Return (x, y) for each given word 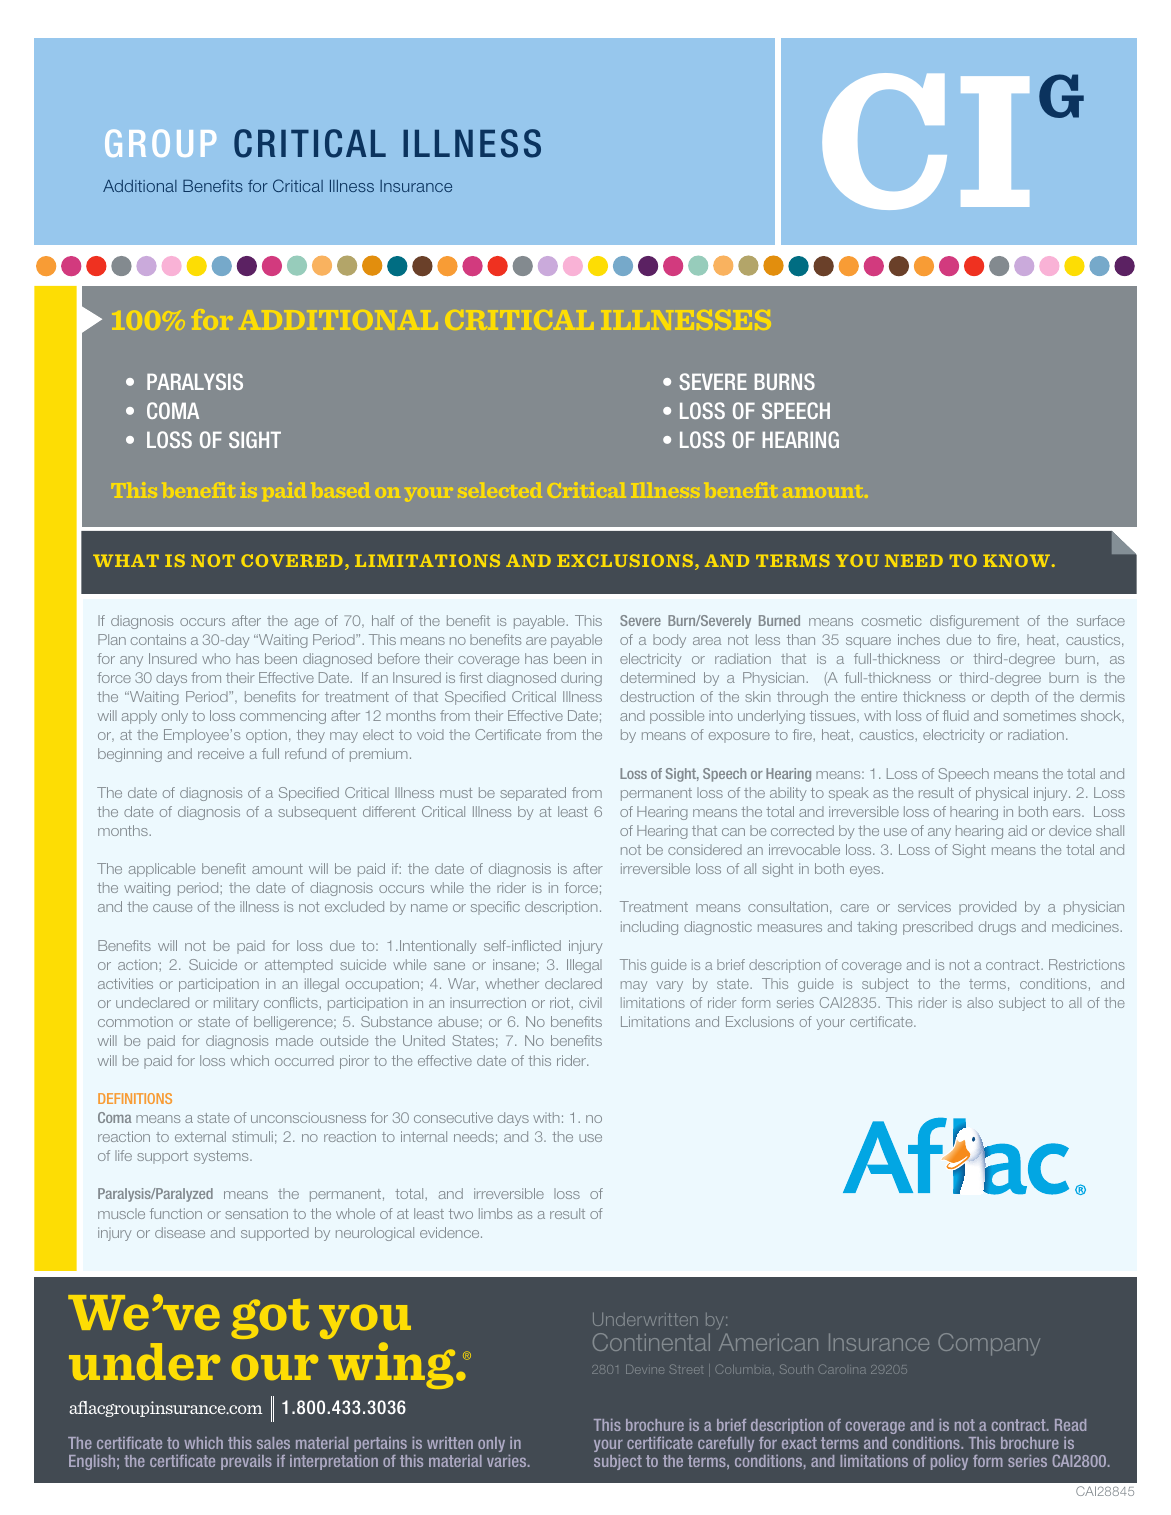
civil (590, 1002)
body (669, 641)
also (980, 1002)
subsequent (317, 813)
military (236, 1004)
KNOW (1016, 560)
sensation (256, 1213)
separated (533, 794)
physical (1002, 794)
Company (989, 1344)
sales (273, 1443)
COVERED (292, 560)
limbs (495, 1213)
